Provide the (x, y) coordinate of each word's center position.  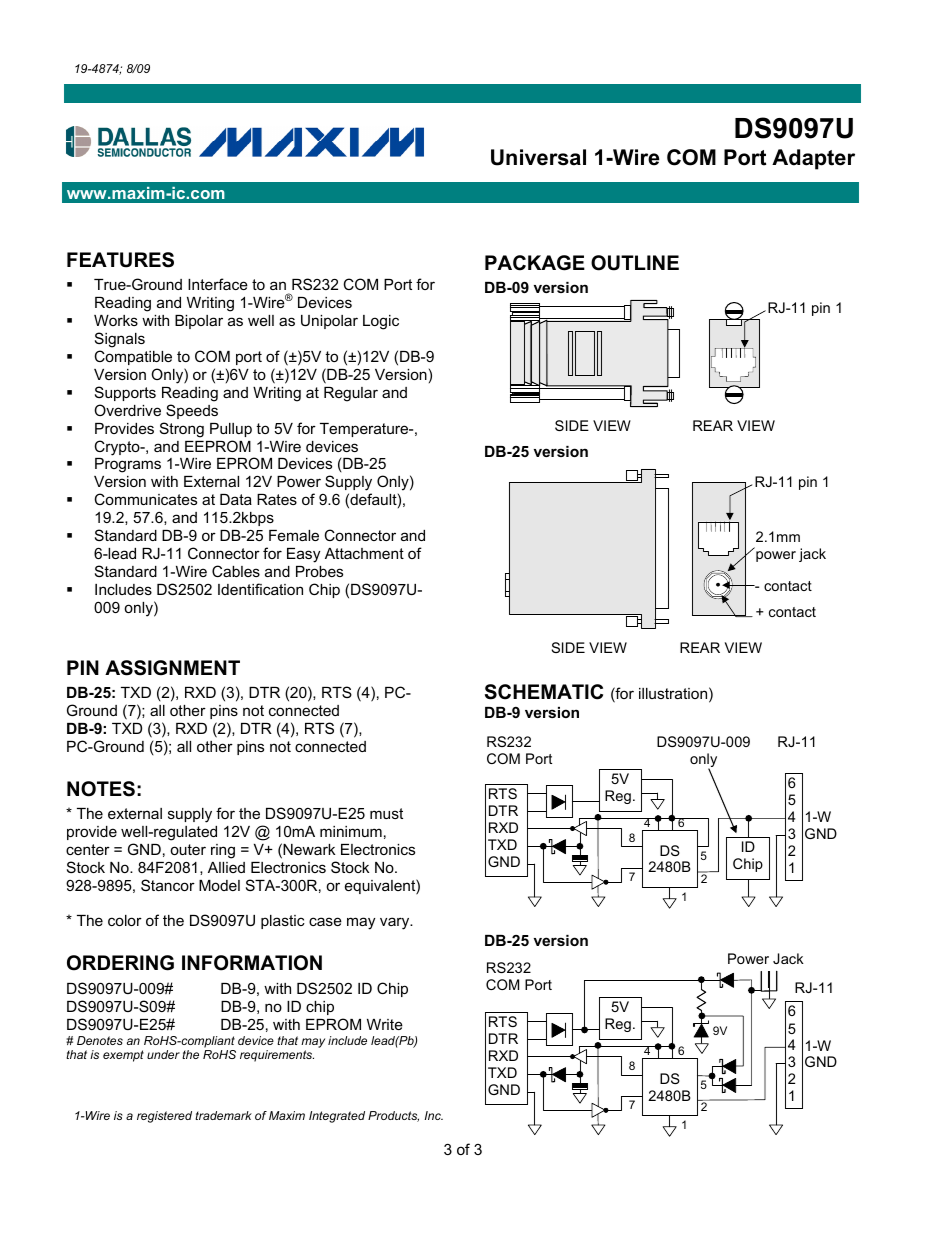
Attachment (364, 553)
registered (164, 1117)
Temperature (365, 430)
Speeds (192, 411)
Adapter (813, 159)
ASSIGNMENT (172, 668)
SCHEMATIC (544, 692)
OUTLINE (635, 263)
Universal (538, 157)
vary (396, 923)
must (386, 813)
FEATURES (120, 260)
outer (188, 849)
